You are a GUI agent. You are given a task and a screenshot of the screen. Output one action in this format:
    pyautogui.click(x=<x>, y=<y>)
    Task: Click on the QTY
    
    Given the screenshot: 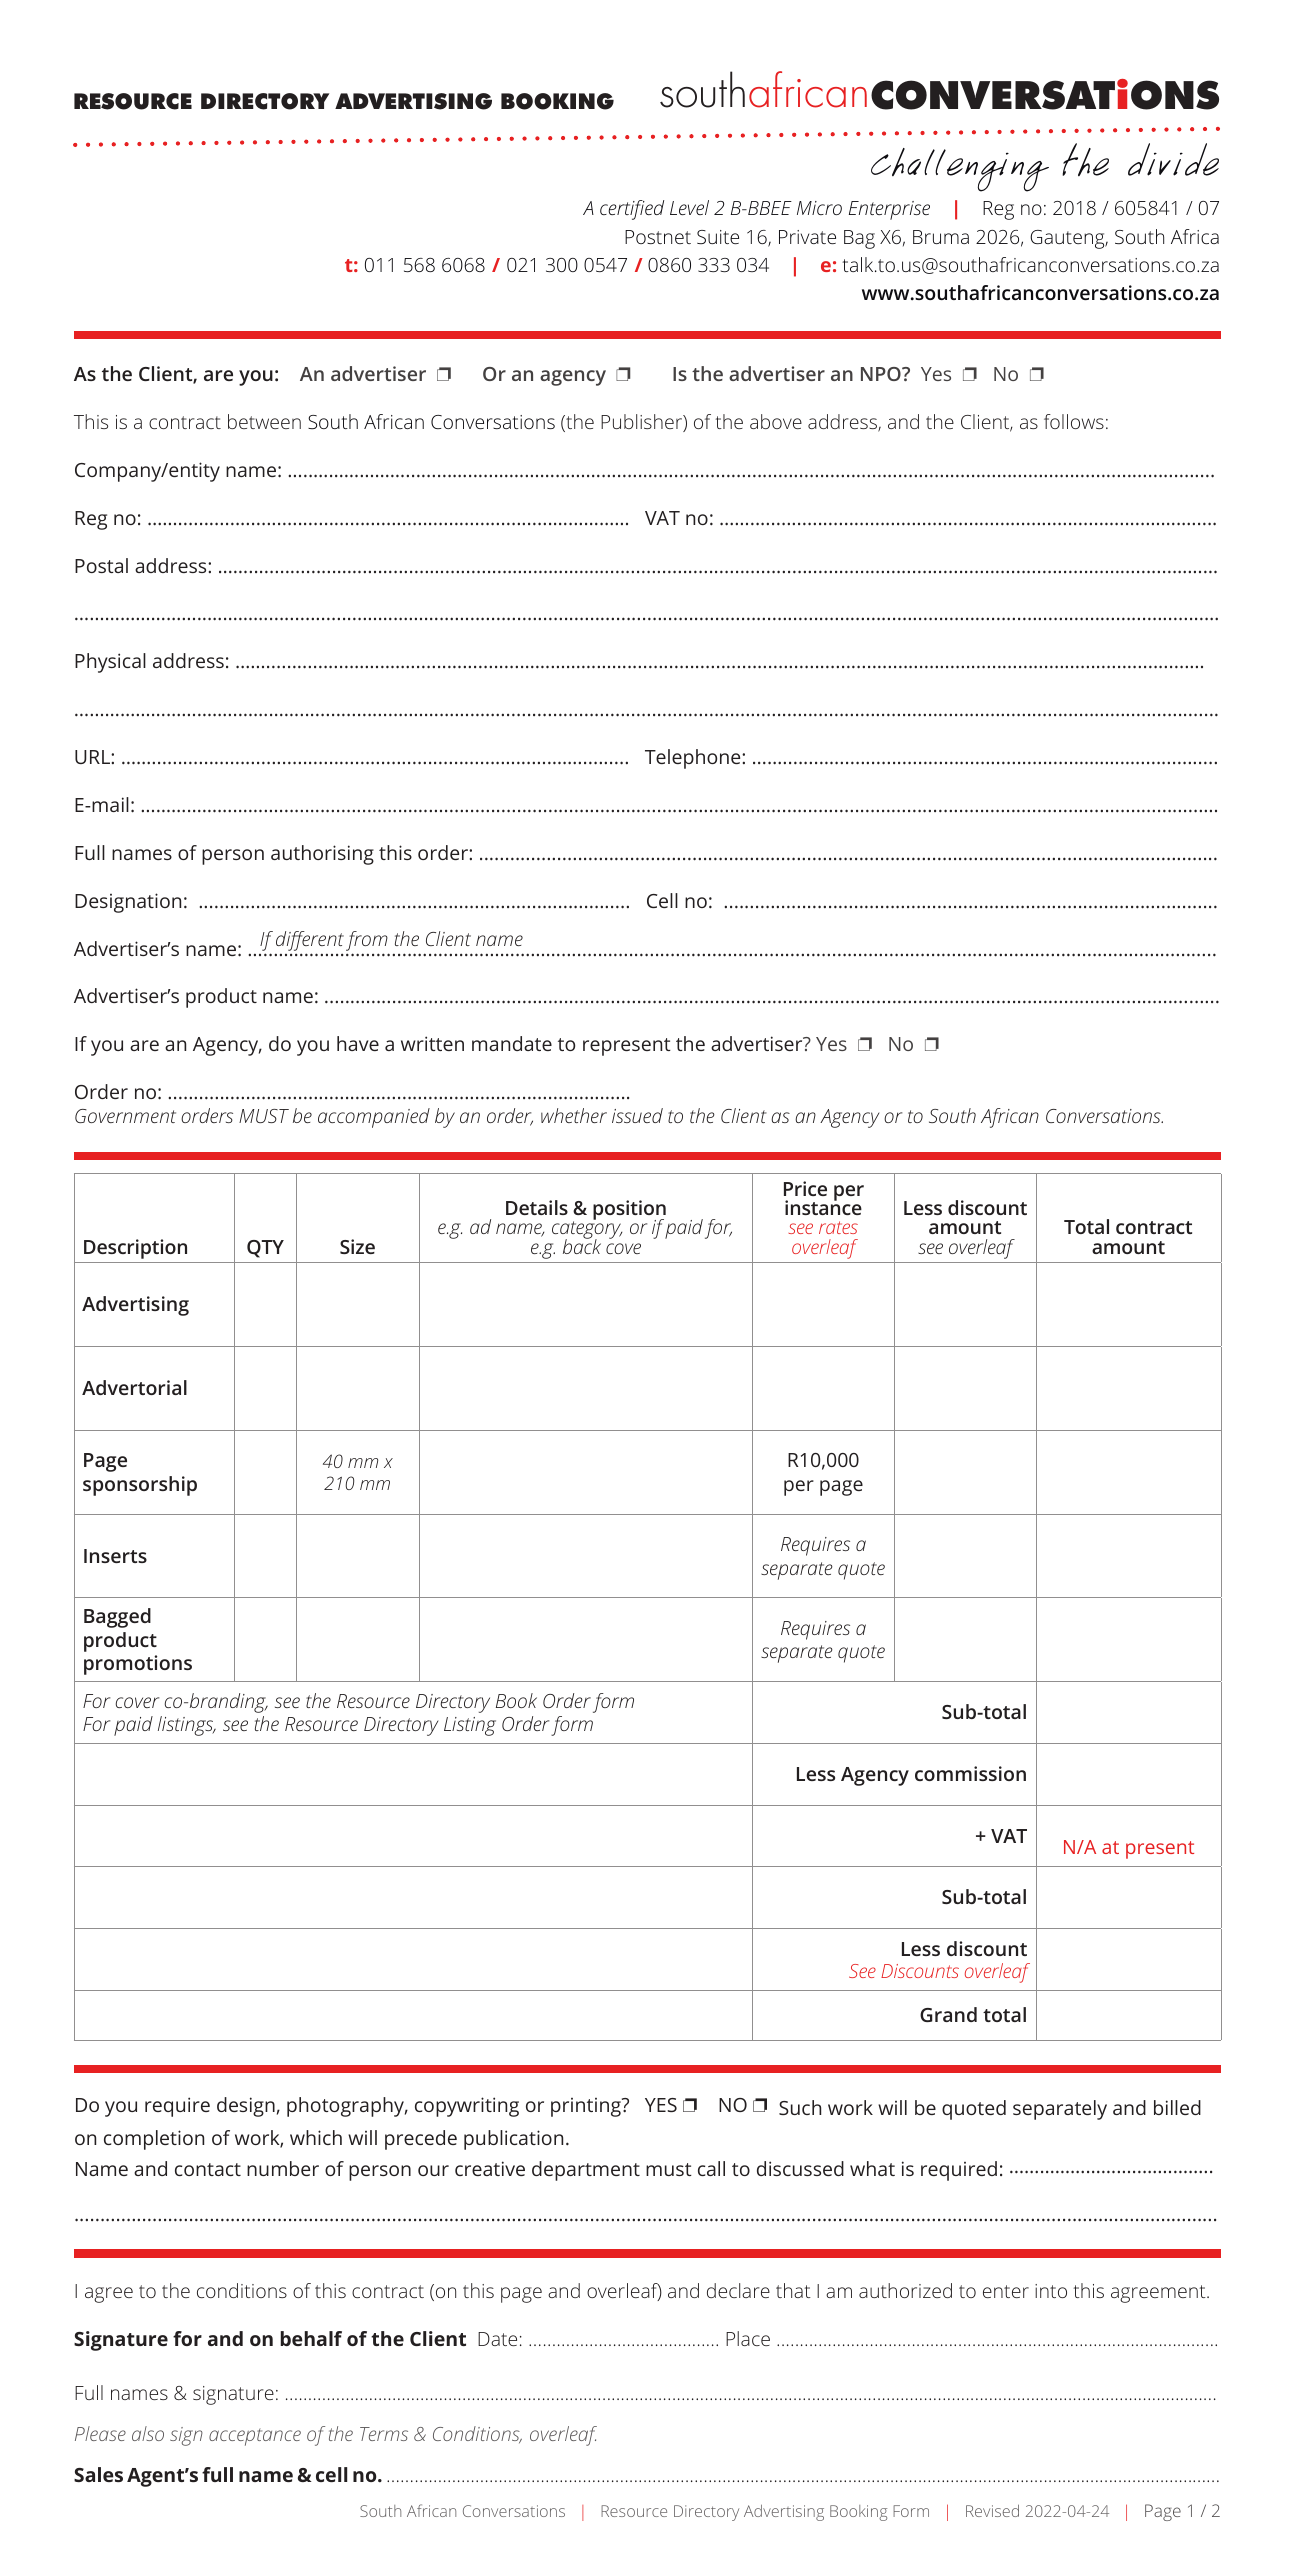 What is the action you would take?
    pyautogui.click(x=265, y=1249)
